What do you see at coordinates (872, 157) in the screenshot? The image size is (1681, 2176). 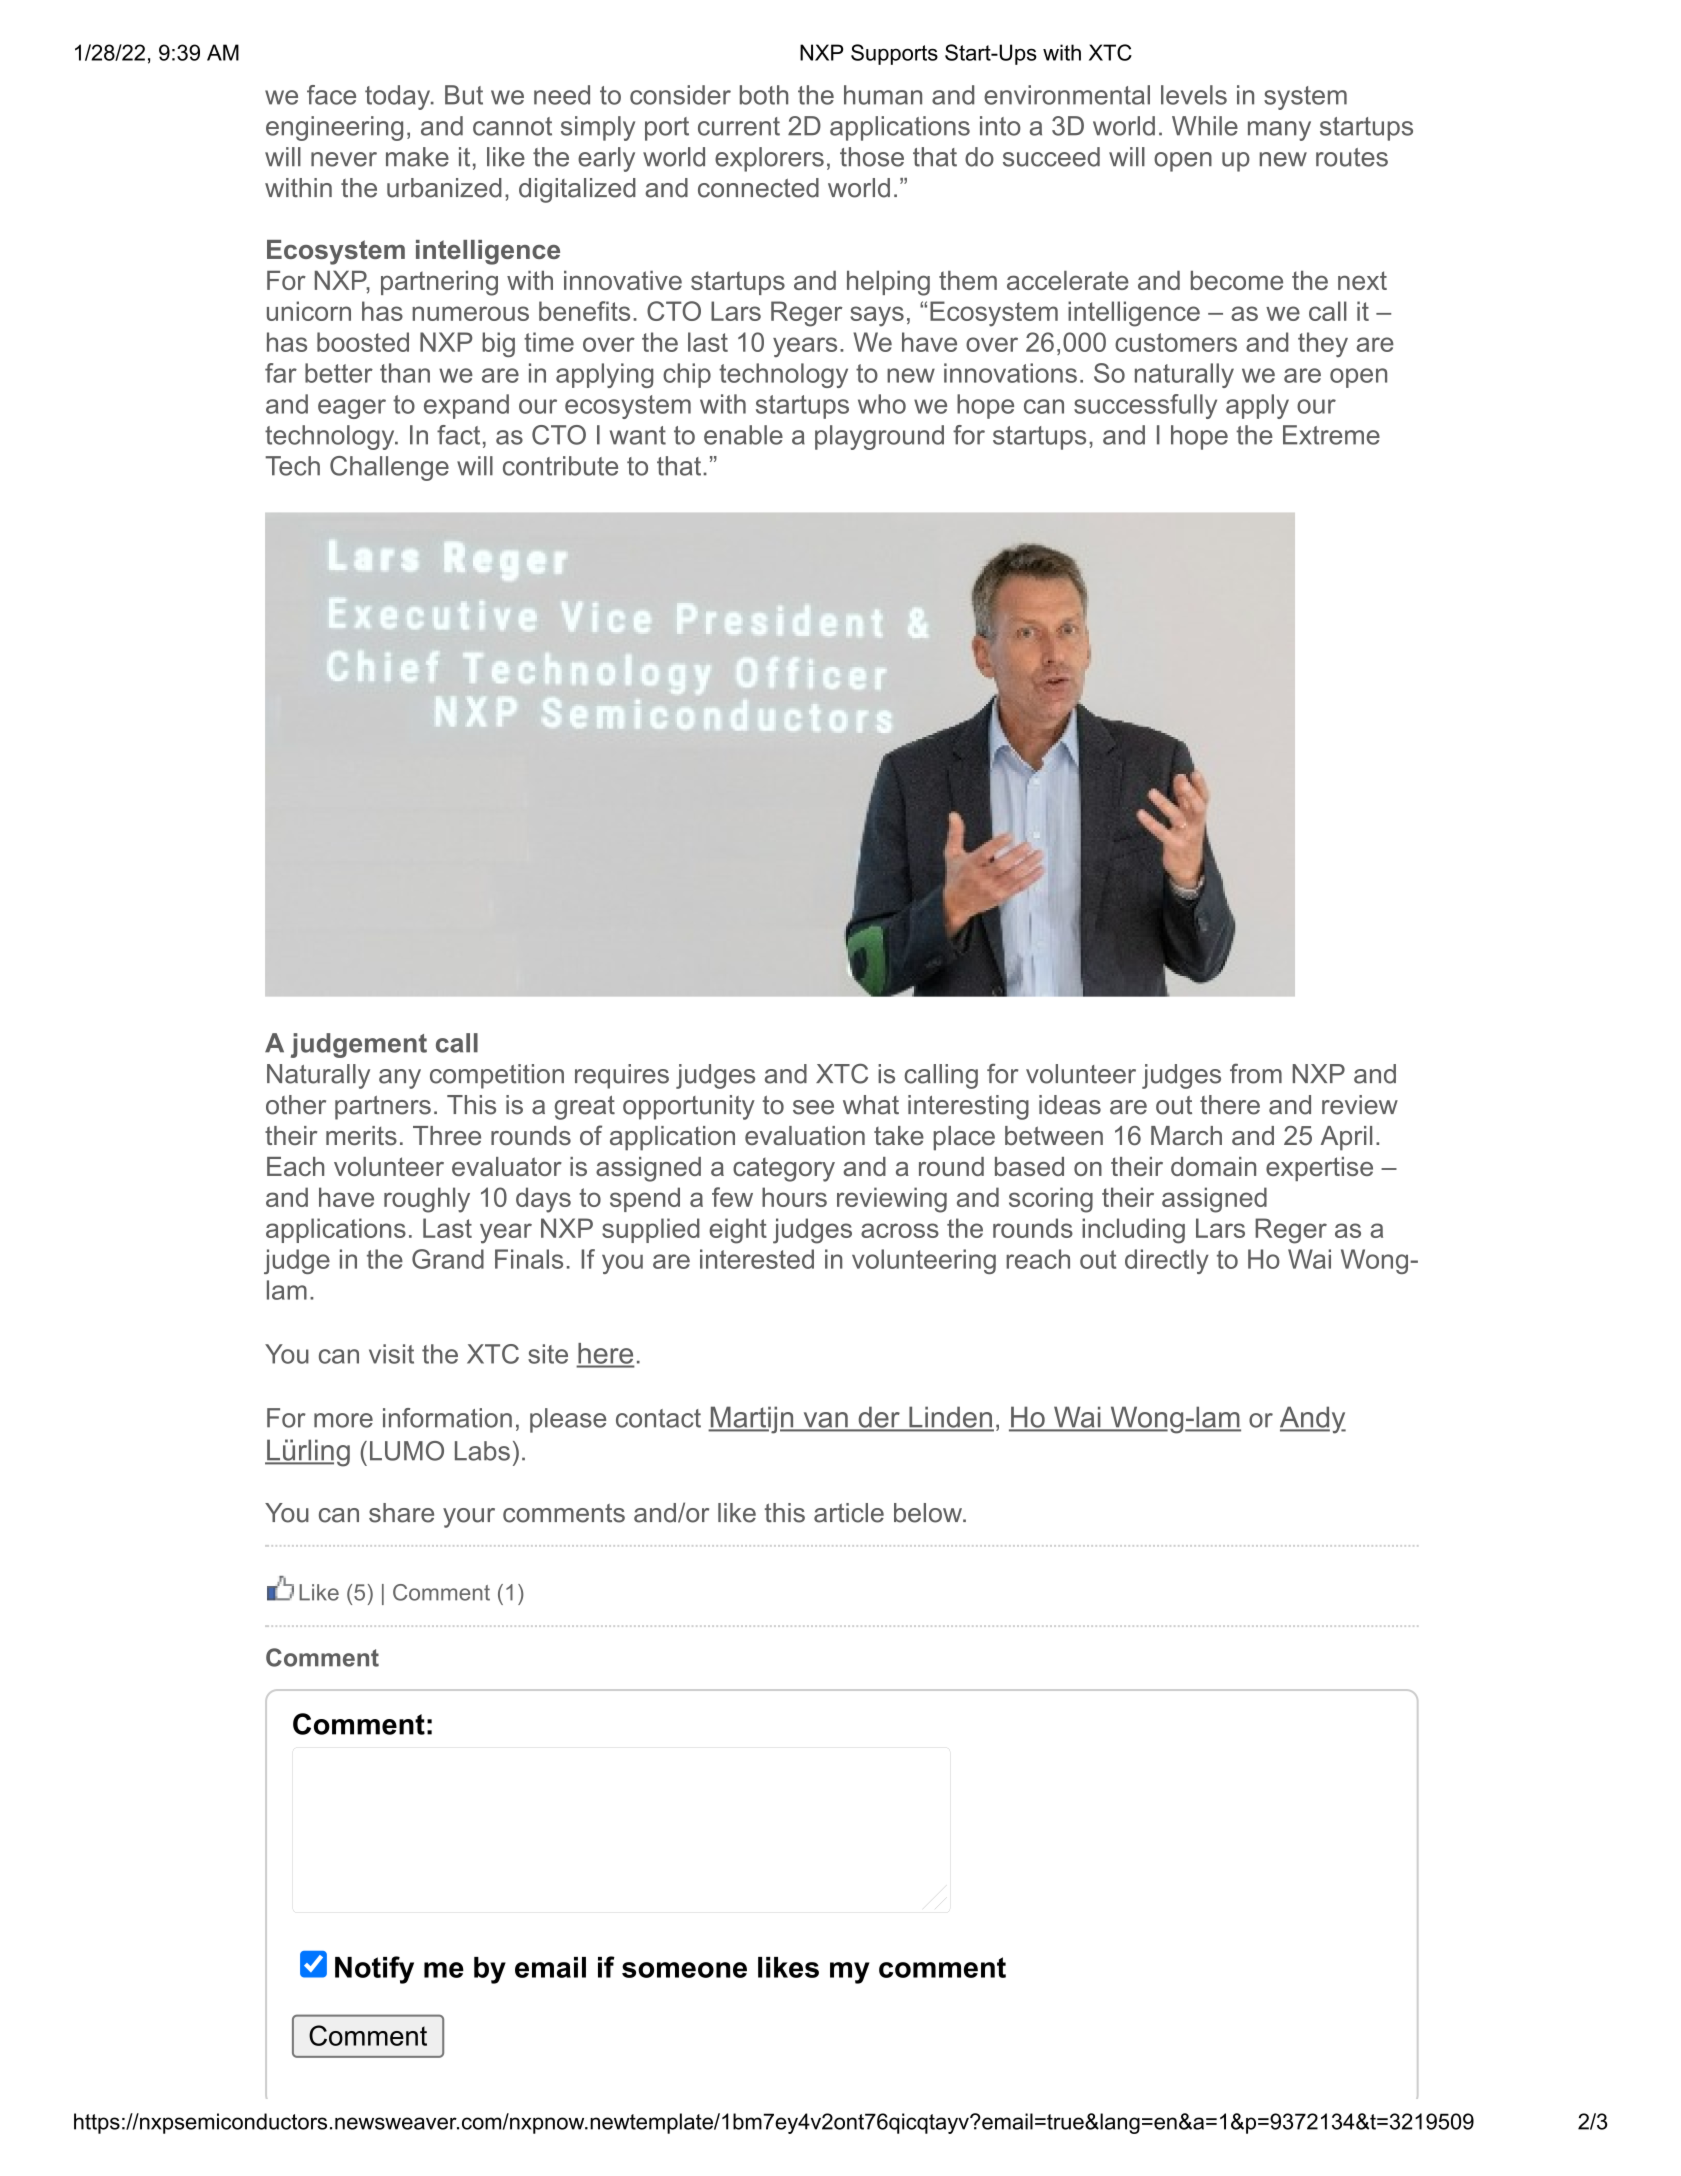 I see `those` at bounding box center [872, 157].
